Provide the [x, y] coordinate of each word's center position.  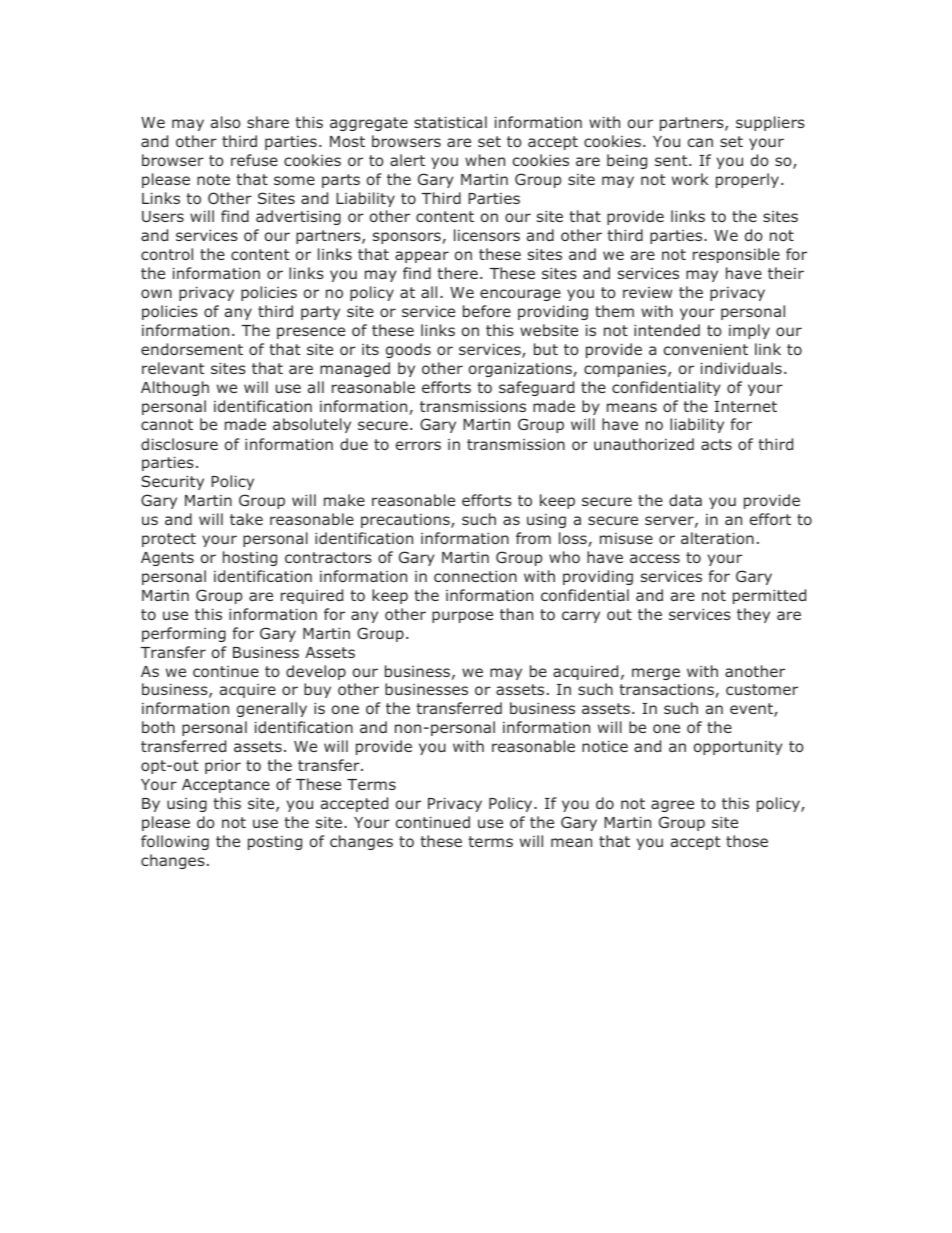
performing [184, 634]
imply [749, 331]
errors [418, 445]
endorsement [192, 349]
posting [275, 843]
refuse [254, 160]
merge [656, 674]
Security [172, 482]
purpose [462, 617]
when [485, 160]
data [685, 500]
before [487, 311]
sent [672, 160]
